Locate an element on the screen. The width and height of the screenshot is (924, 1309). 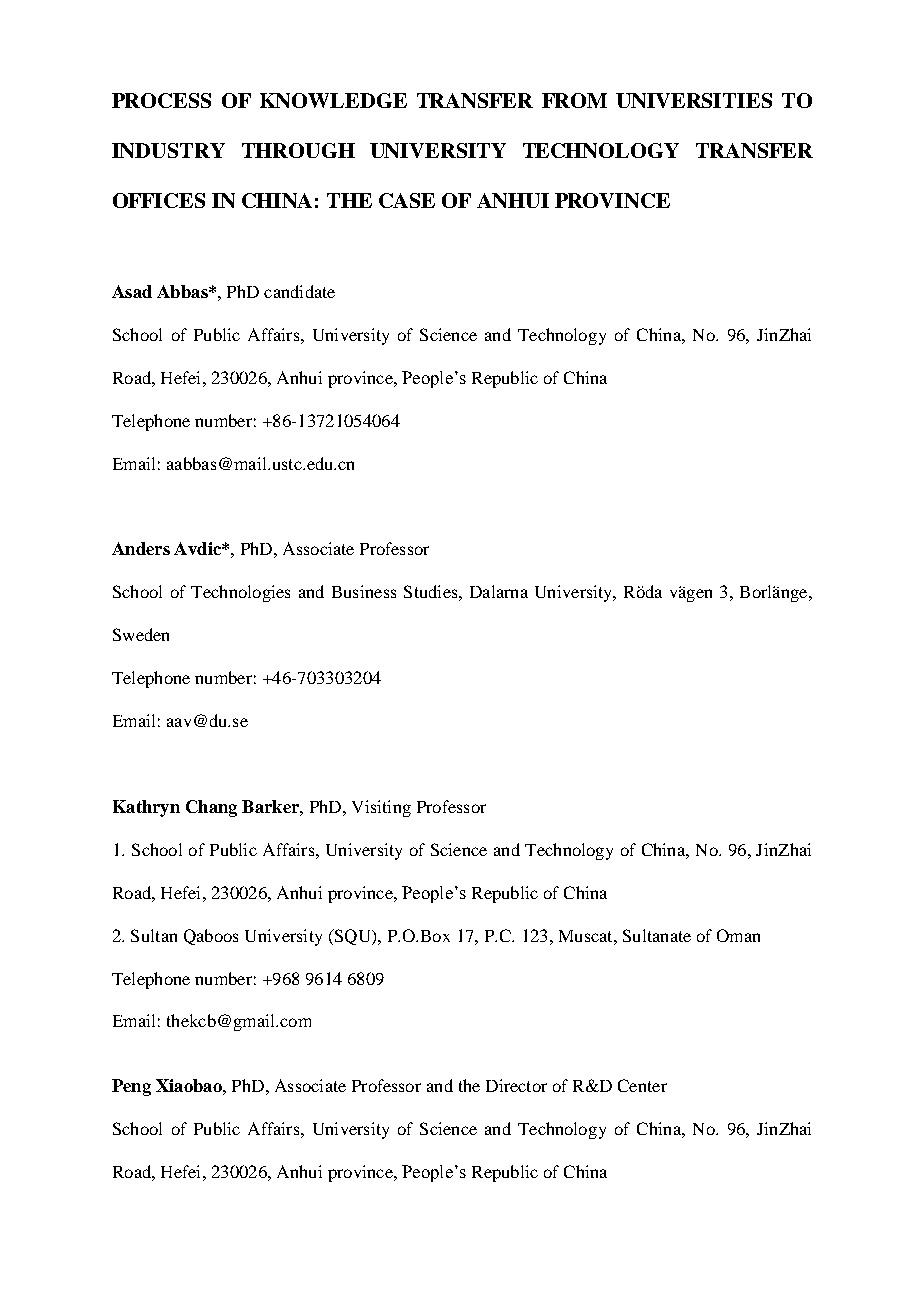
INDUSTRY is located at coordinates (168, 150).
